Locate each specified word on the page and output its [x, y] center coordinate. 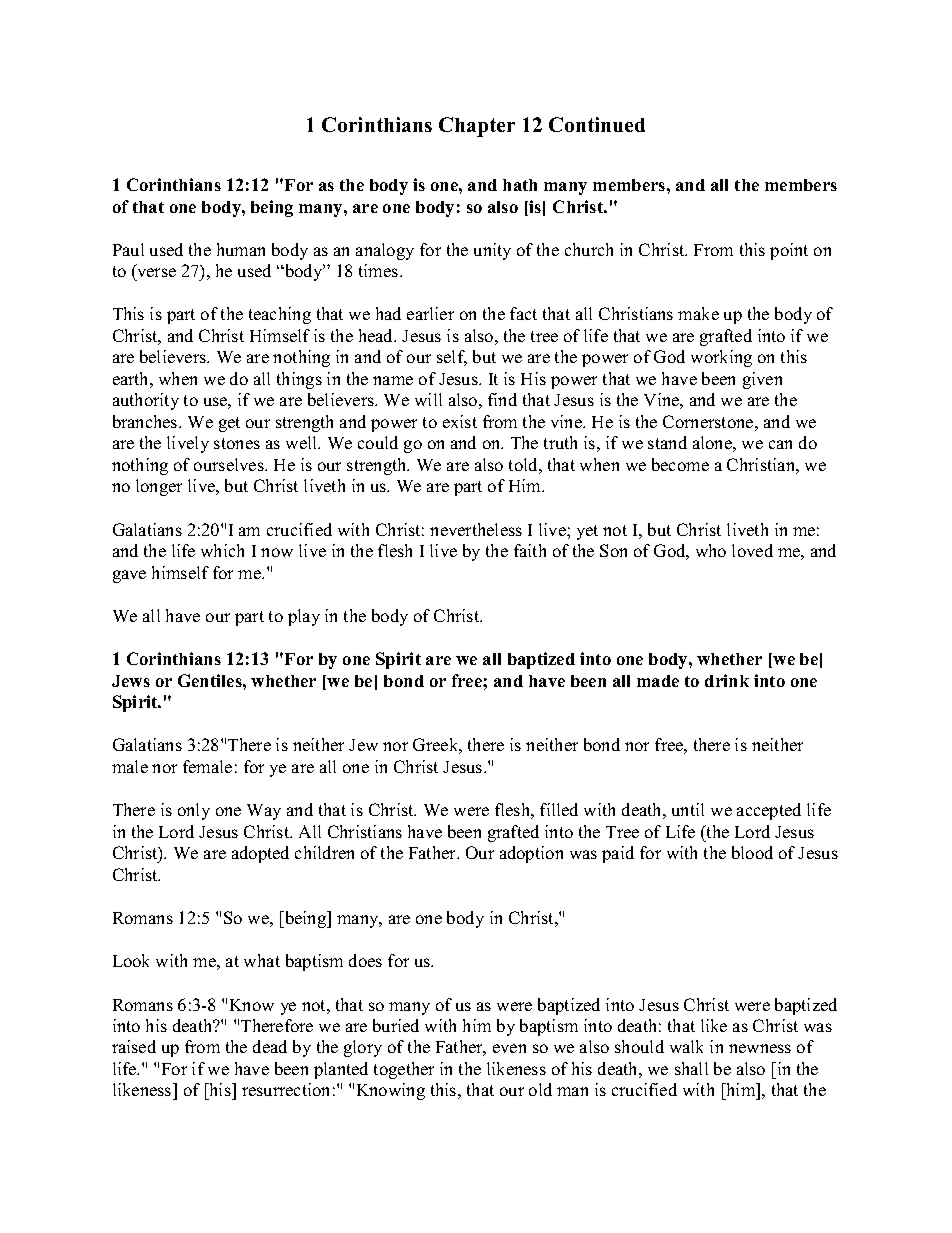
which [222, 550]
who [711, 550]
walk [686, 1046]
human [241, 249]
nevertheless [476, 529]
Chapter [477, 127]
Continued [597, 124]
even [509, 1048]
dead [270, 1046]
